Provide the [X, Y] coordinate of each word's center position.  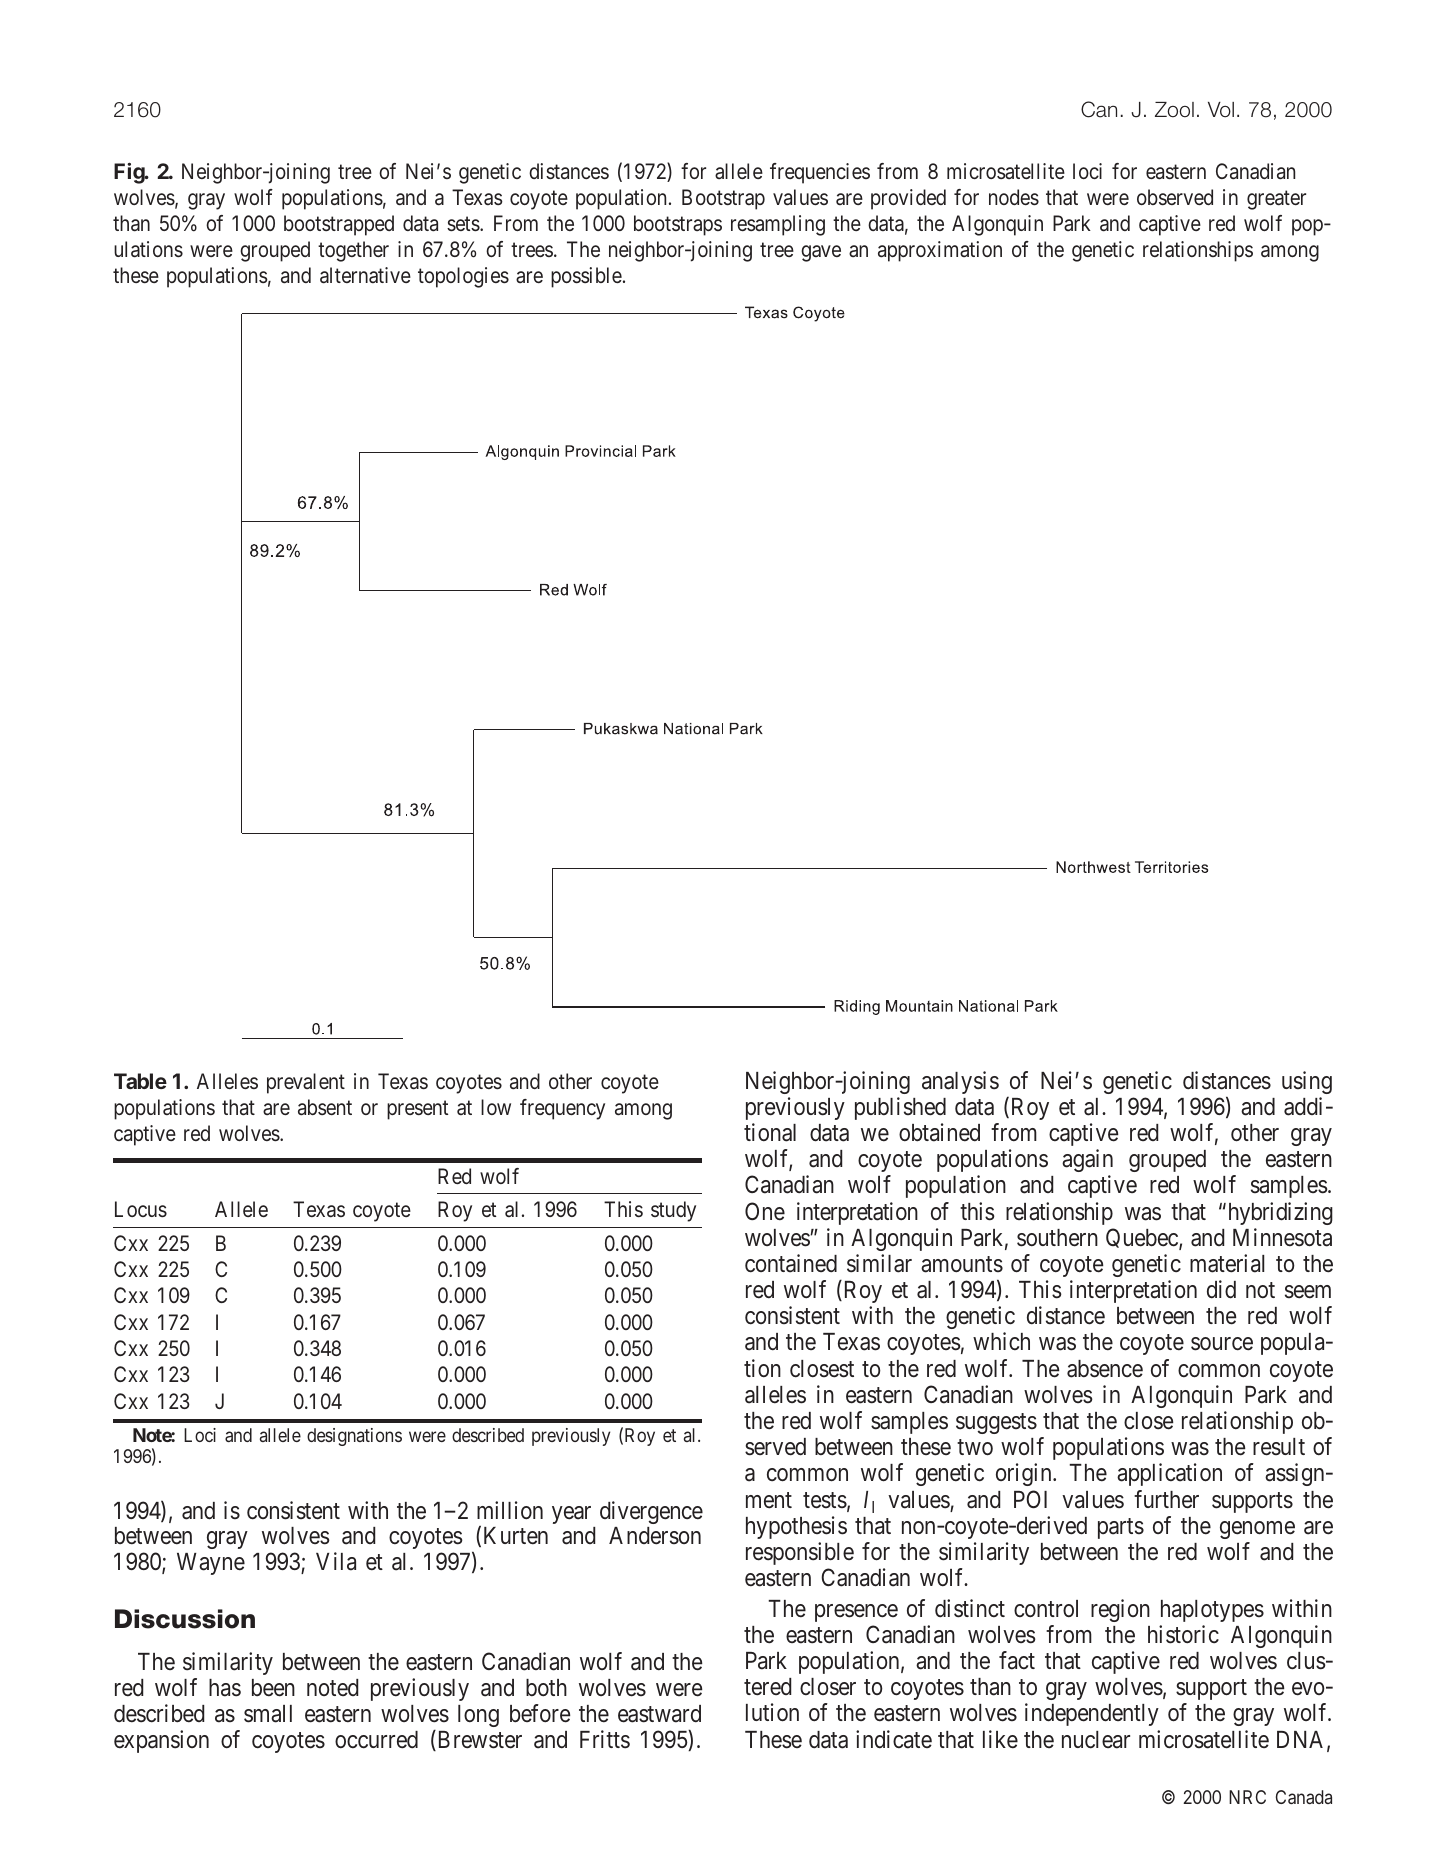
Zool [1174, 110]
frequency [562, 1109]
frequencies [820, 173]
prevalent [306, 1083]
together [353, 251]
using [1307, 1082]
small [268, 1714]
